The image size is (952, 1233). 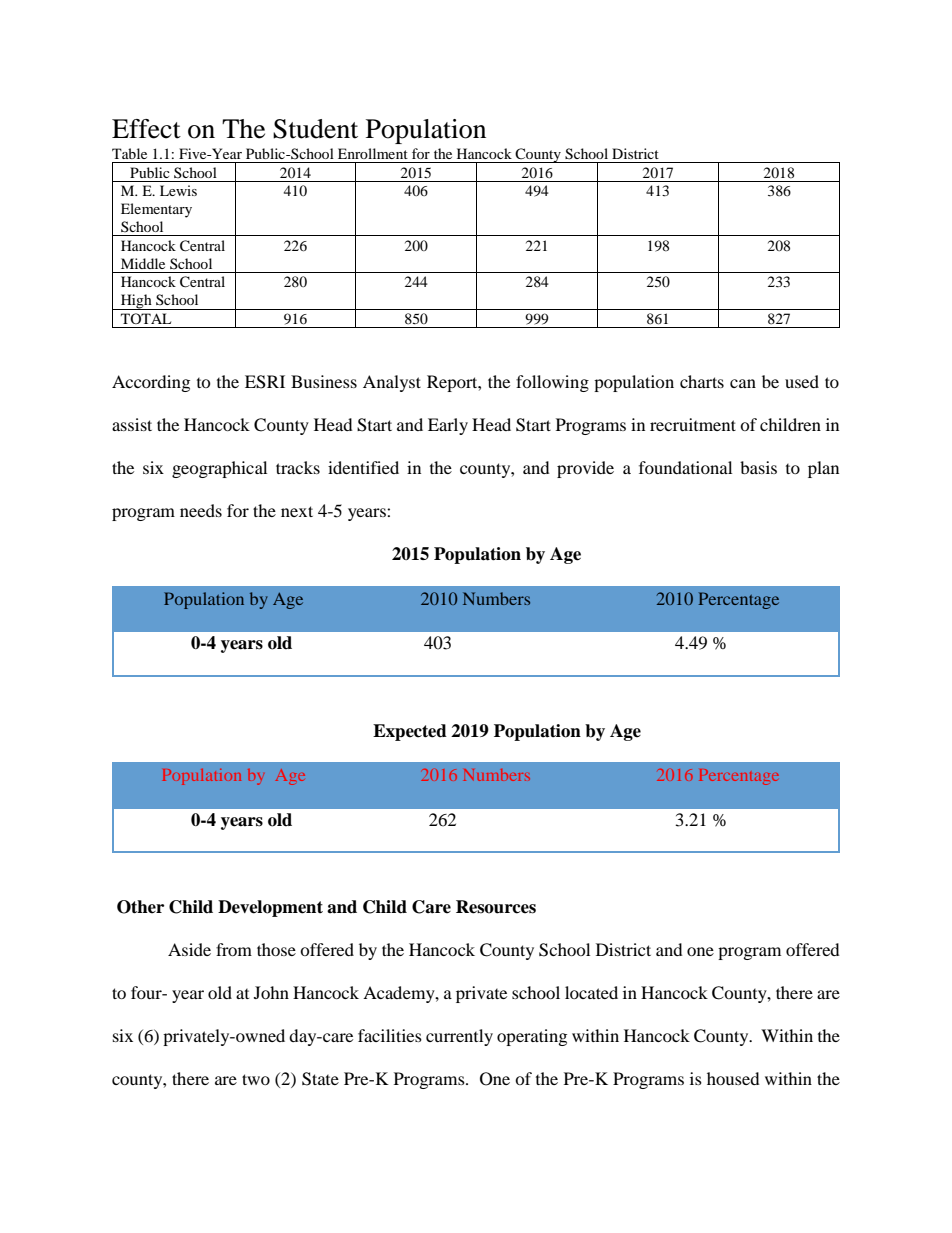 I want to click on needs, so click(x=201, y=510).
